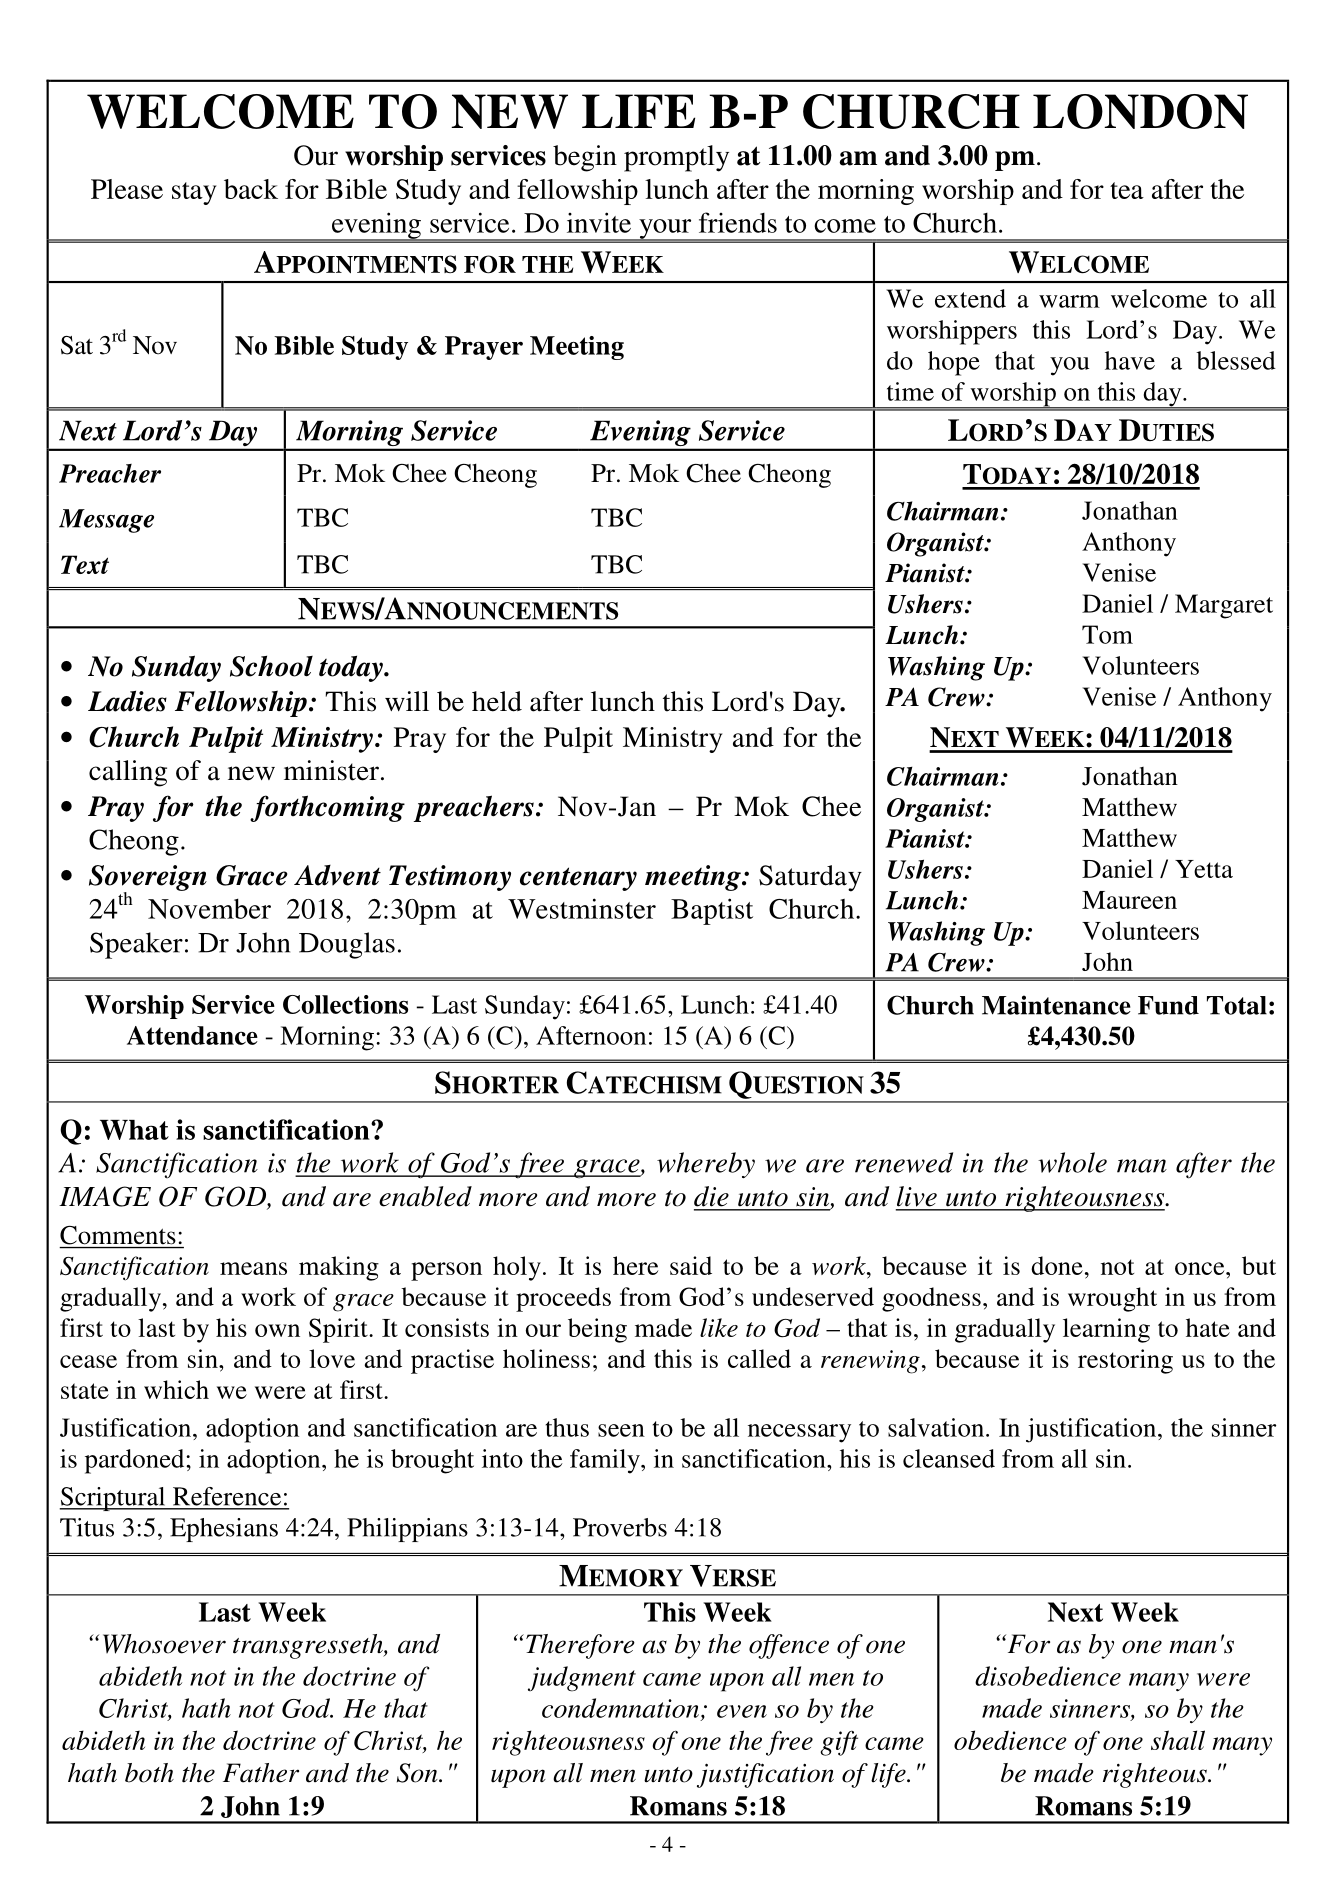  What do you see at coordinates (578, 879) in the screenshot?
I see `centenary` at bounding box center [578, 879].
